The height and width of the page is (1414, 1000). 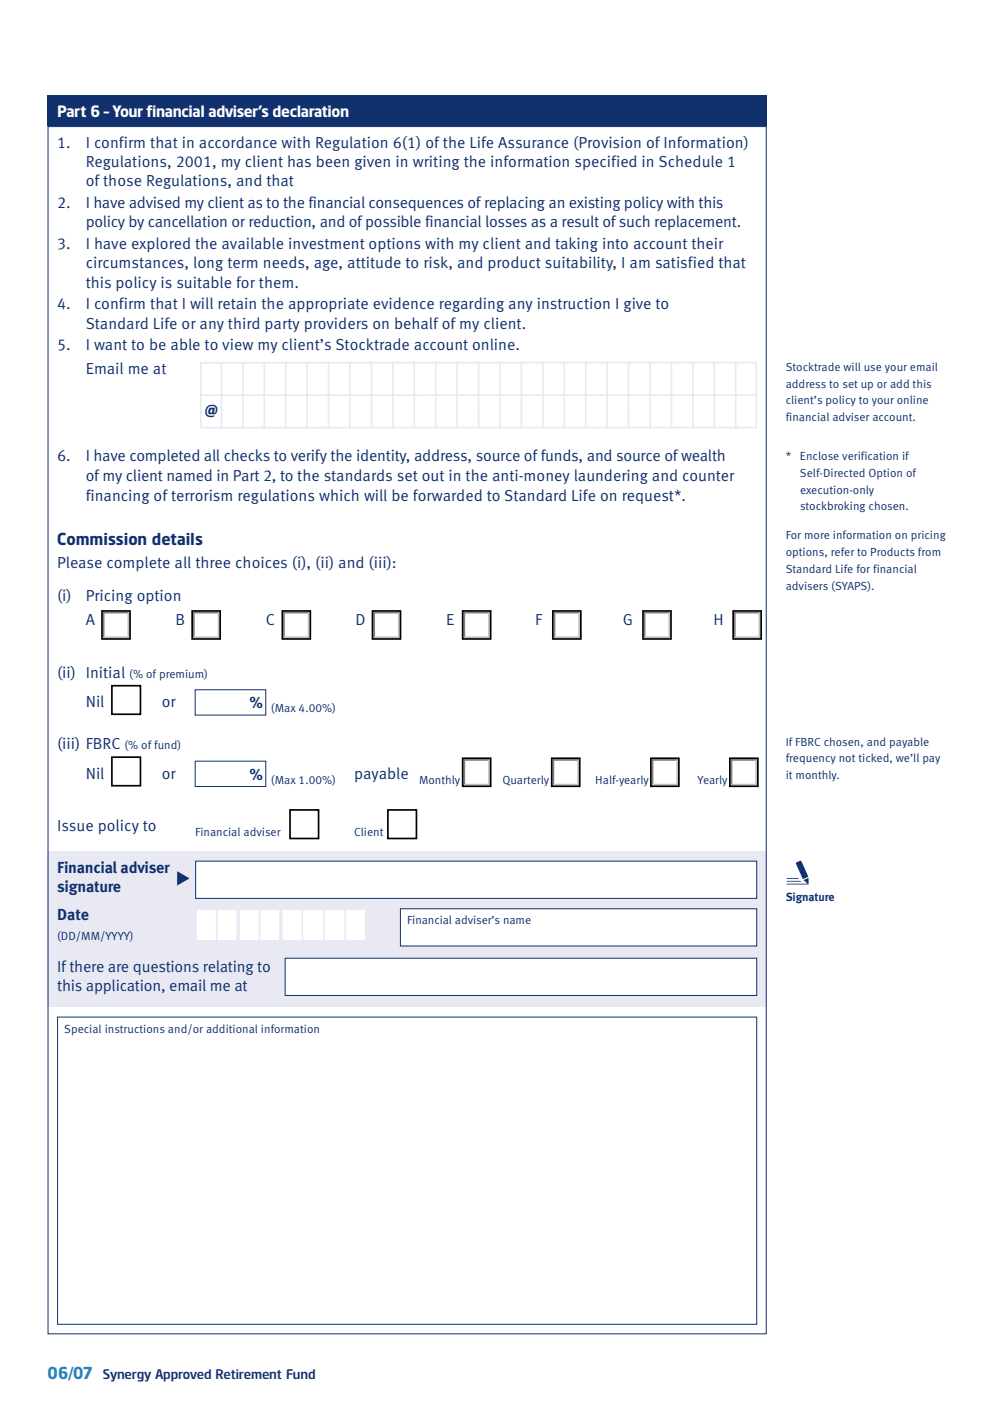 What do you see at coordinates (690, 161) in the page?
I see `Schedule` at bounding box center [690, 161].
